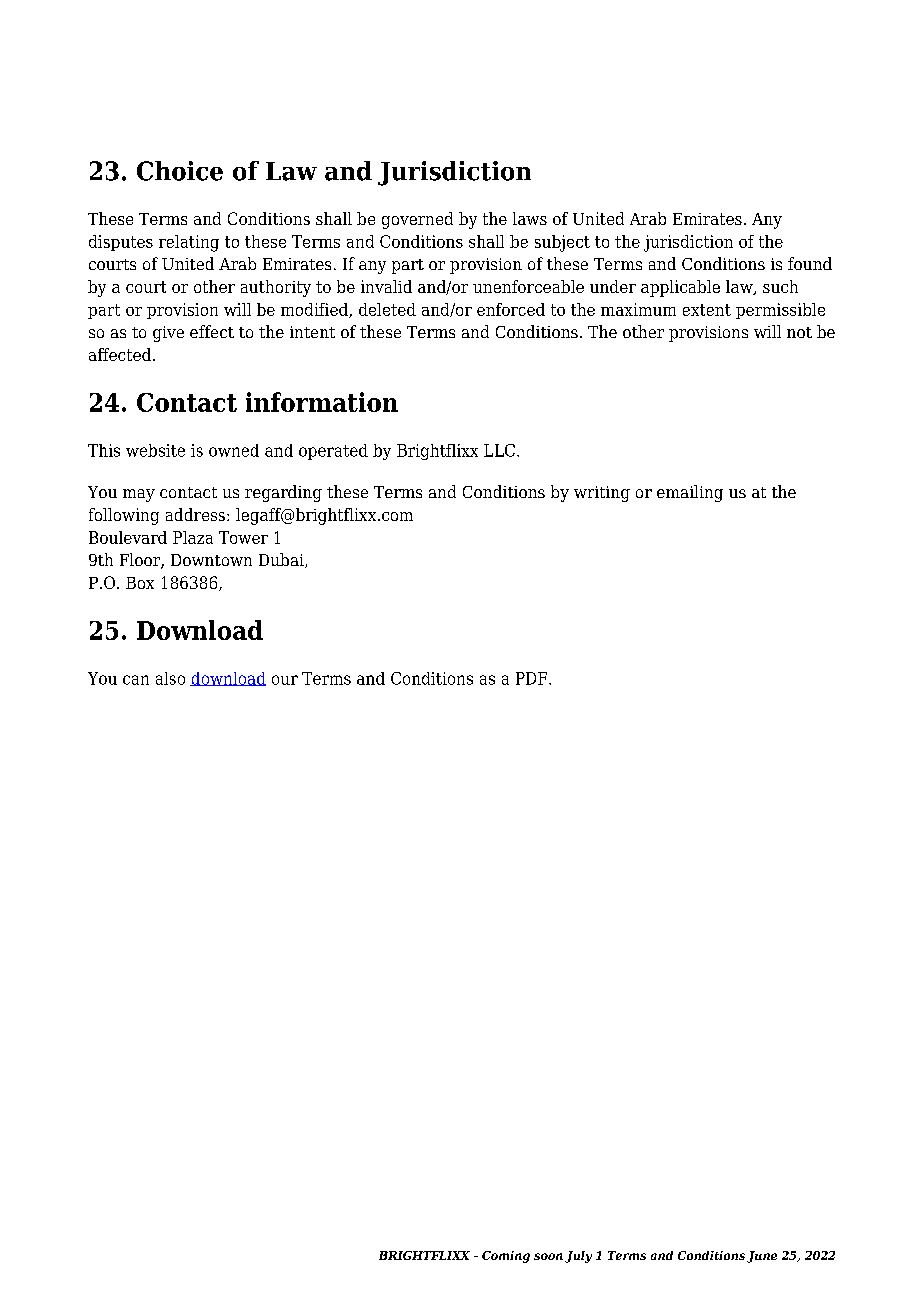 This screenshot has height=1308, width=924. What do you see at coordinates (140, 583) in the screenshot?
I see `Box` at bounding box center [140, 583].
